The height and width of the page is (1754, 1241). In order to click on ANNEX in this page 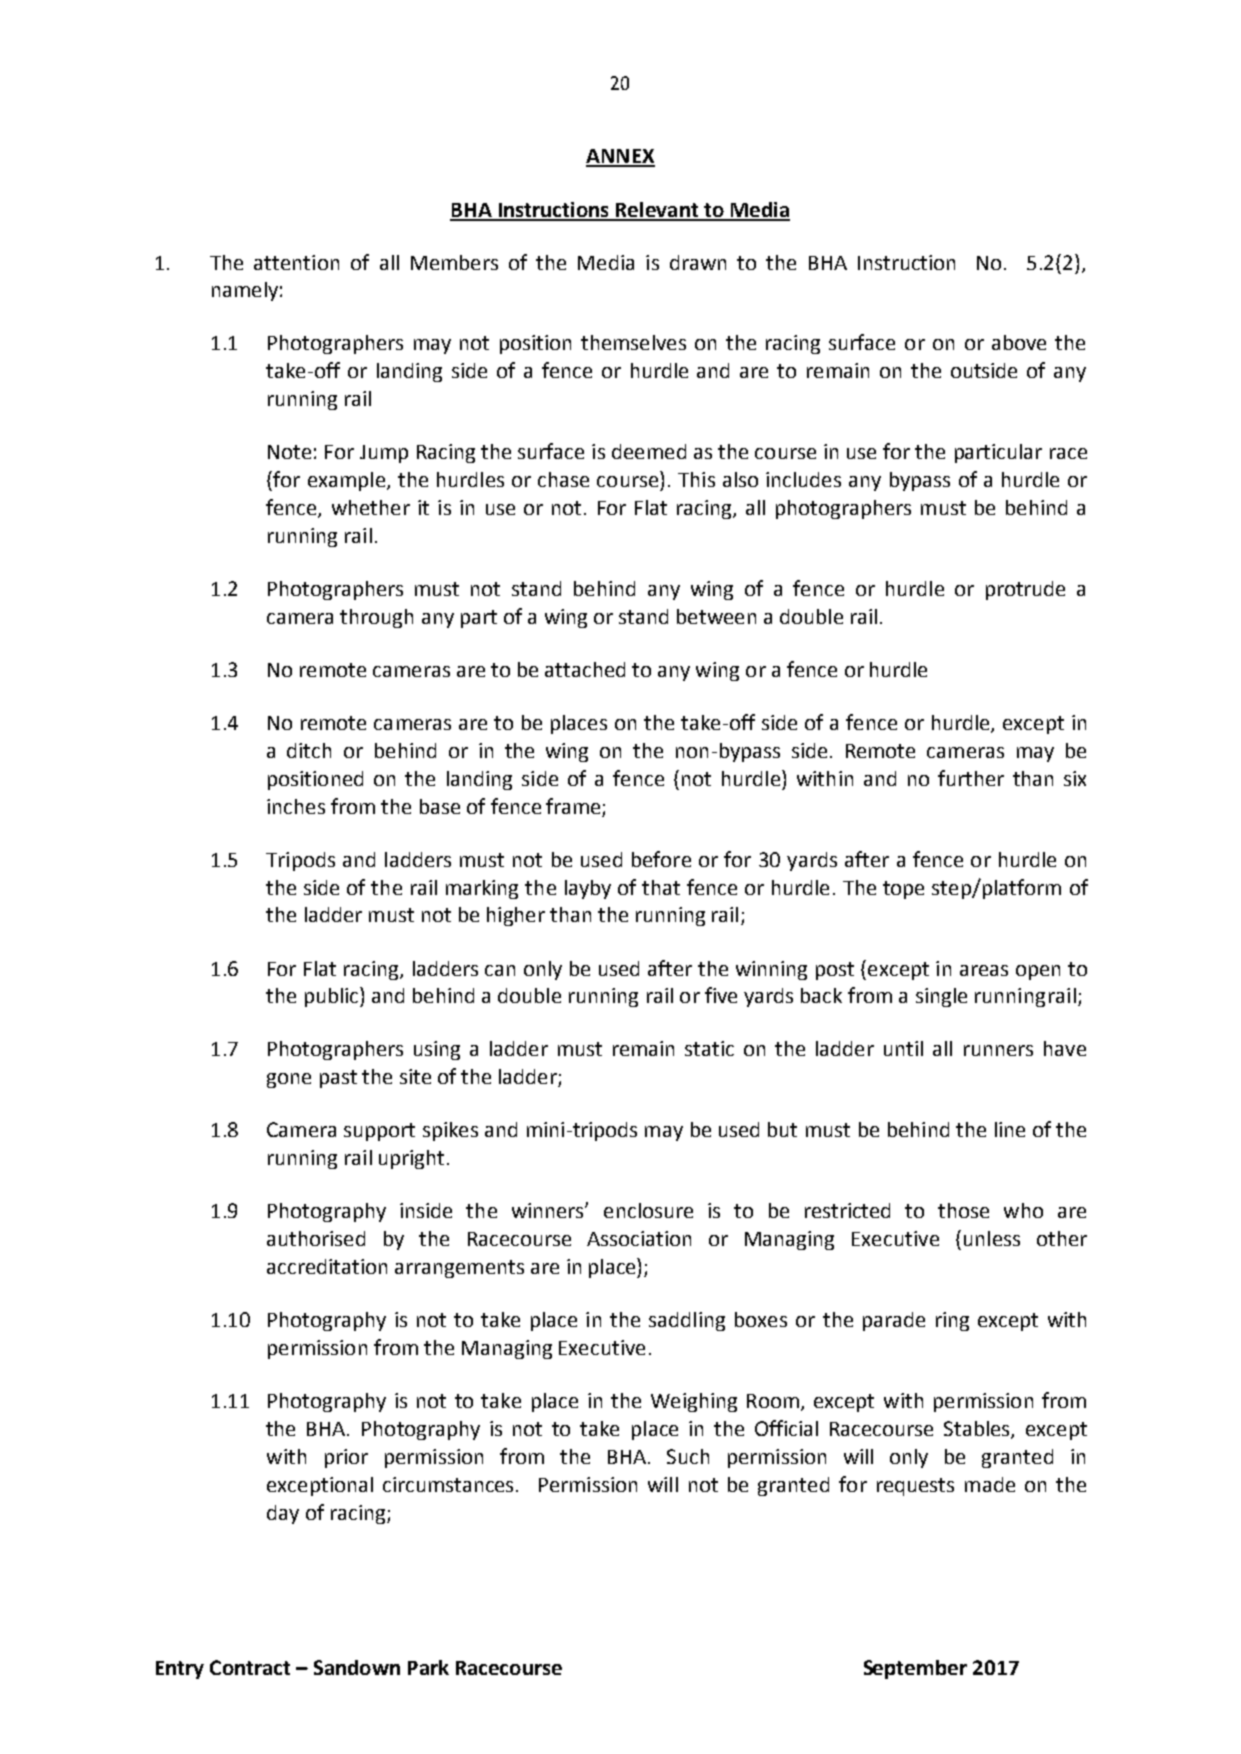, I will do `click(620, 157)`.
